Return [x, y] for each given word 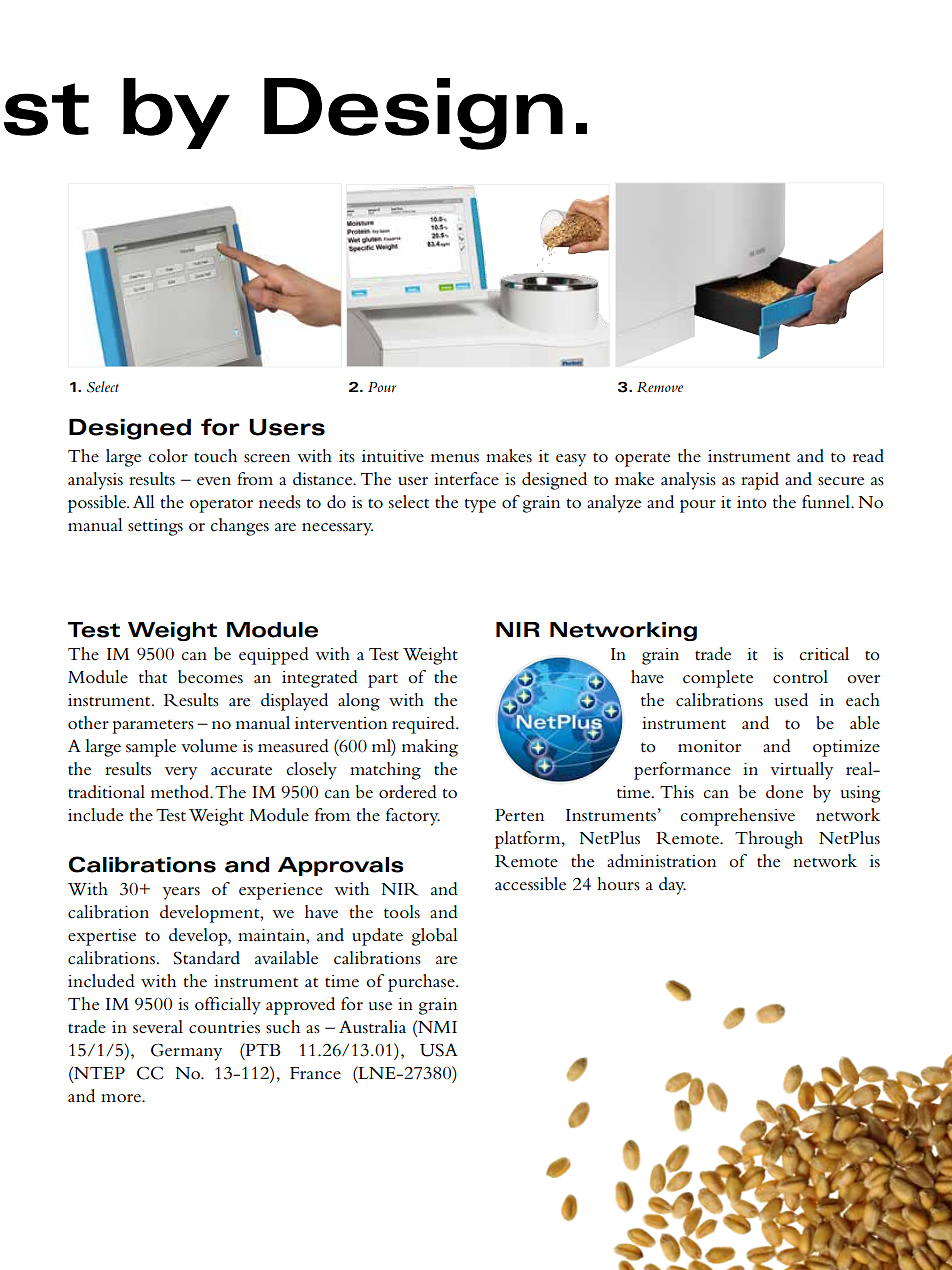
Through [769, 840]
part [383, 681]
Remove [660, 387]
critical [824, 654]
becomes [210, 677]
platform [529, 840]
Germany [186, 1052]
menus [455, 458]
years [181, 893]
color [168, 456]
